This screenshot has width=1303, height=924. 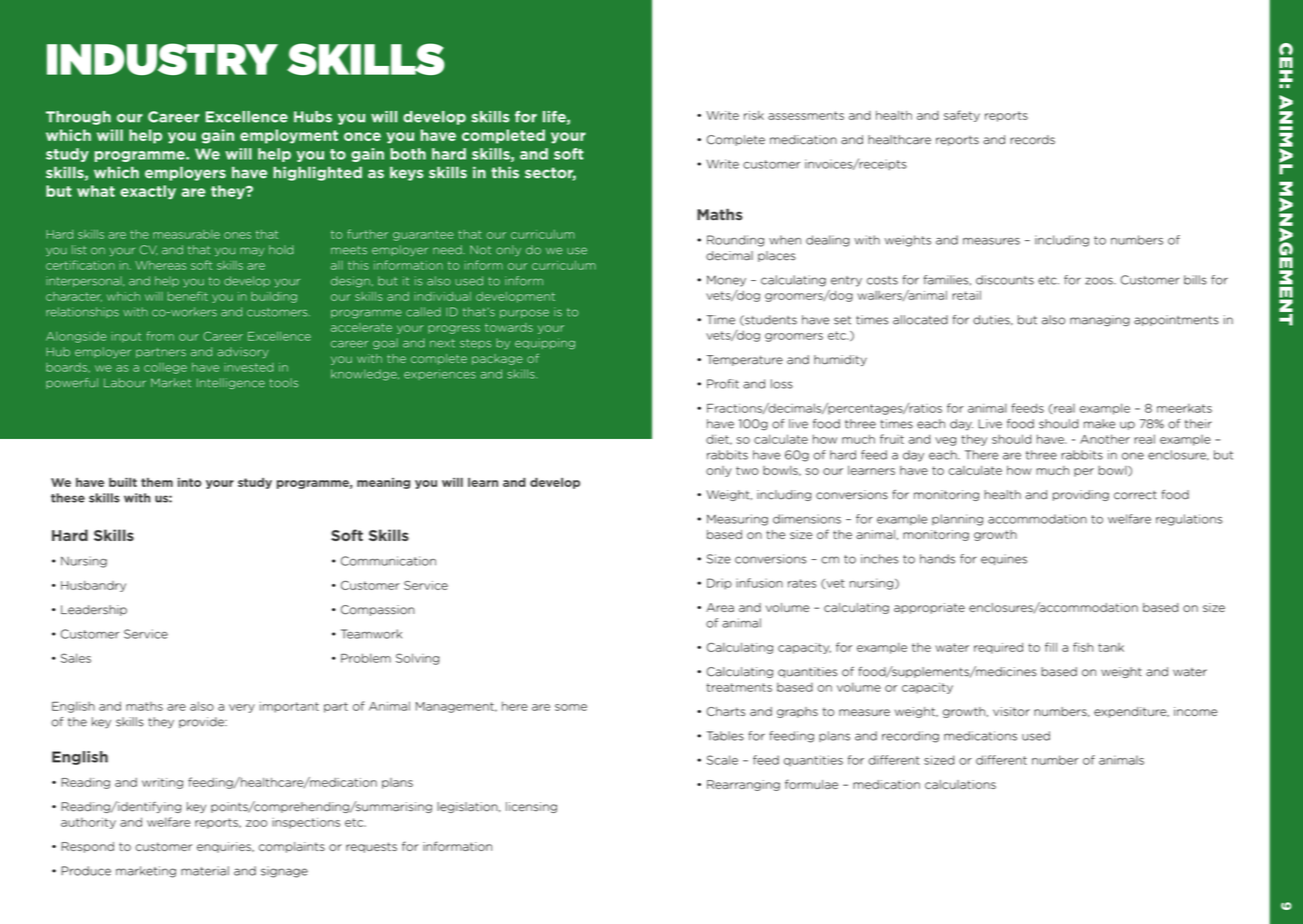 I want to click on visitor, so click(x=1011, y=711).
